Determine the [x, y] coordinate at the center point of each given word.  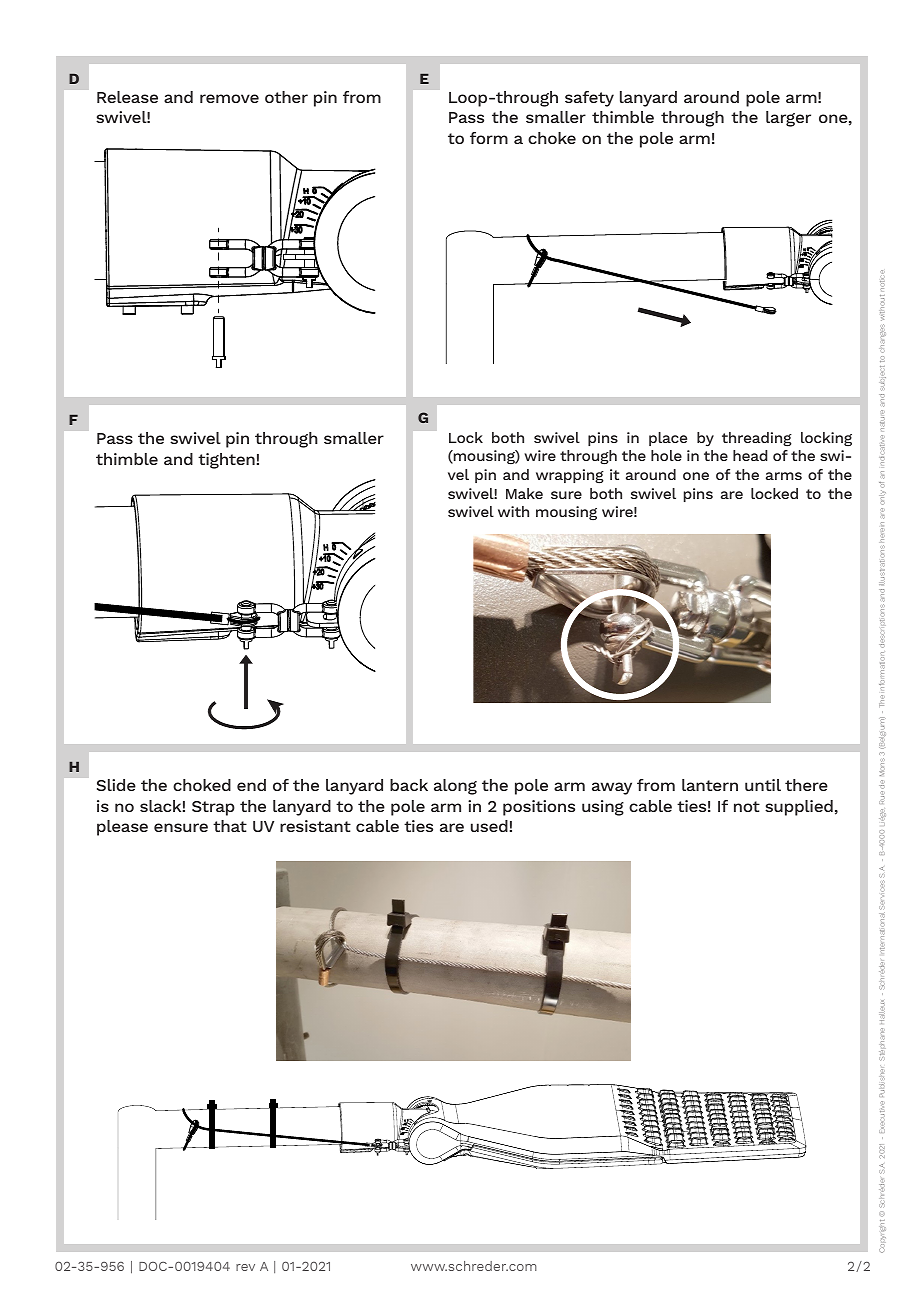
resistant [315, 826]
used [490, 826]
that [230, 826]
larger [788, 119]
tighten [227, 461]
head [750, 455]
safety [589, 99]
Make [524, 493]
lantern [710, 785]
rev [245, 1267]
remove [229, 98]
